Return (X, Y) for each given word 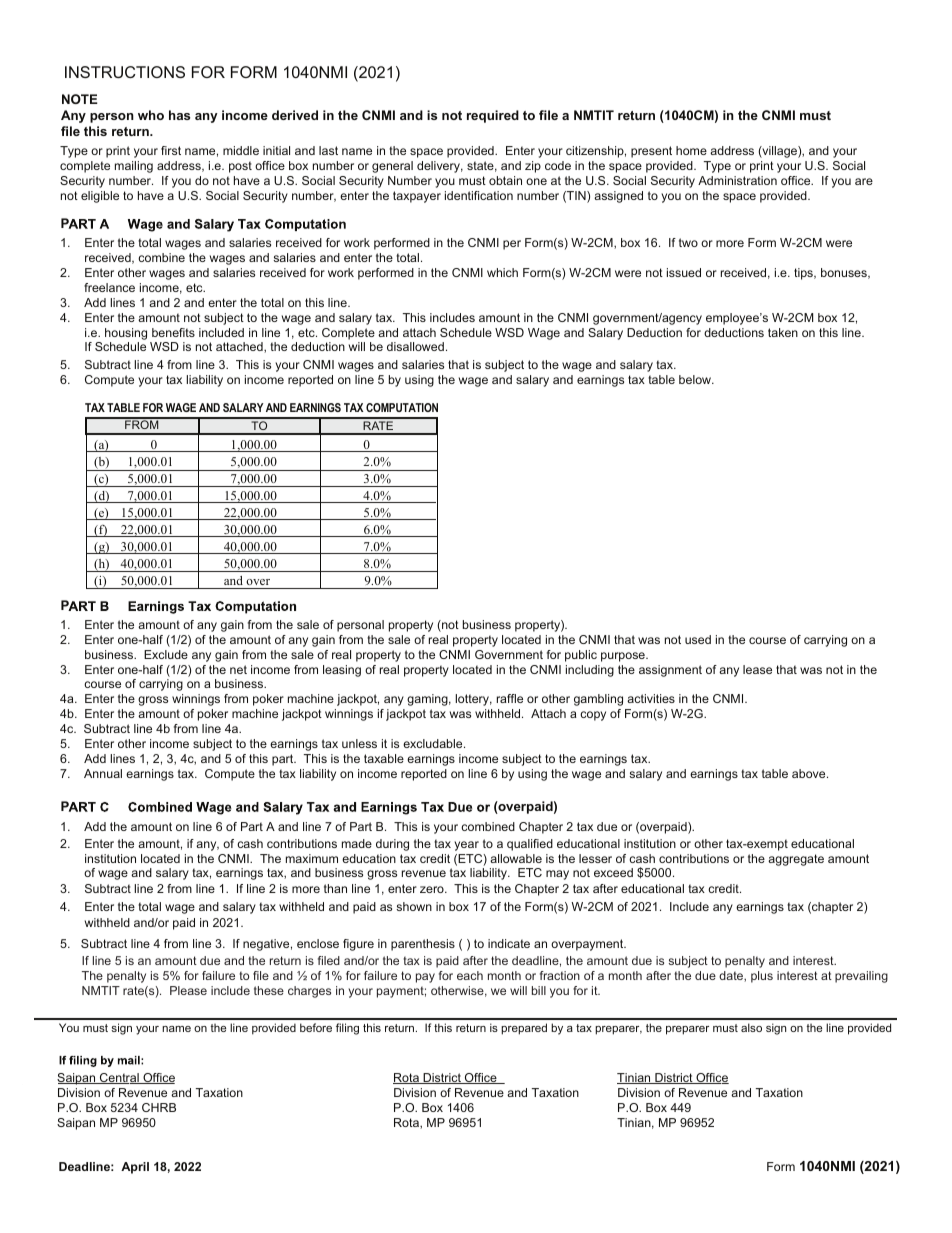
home (691, 150)
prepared (524, 1029)
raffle (510, 698)
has (179, 115)
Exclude (166, 654)
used (698, 639)
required (493, 116)
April (135, 1168)
